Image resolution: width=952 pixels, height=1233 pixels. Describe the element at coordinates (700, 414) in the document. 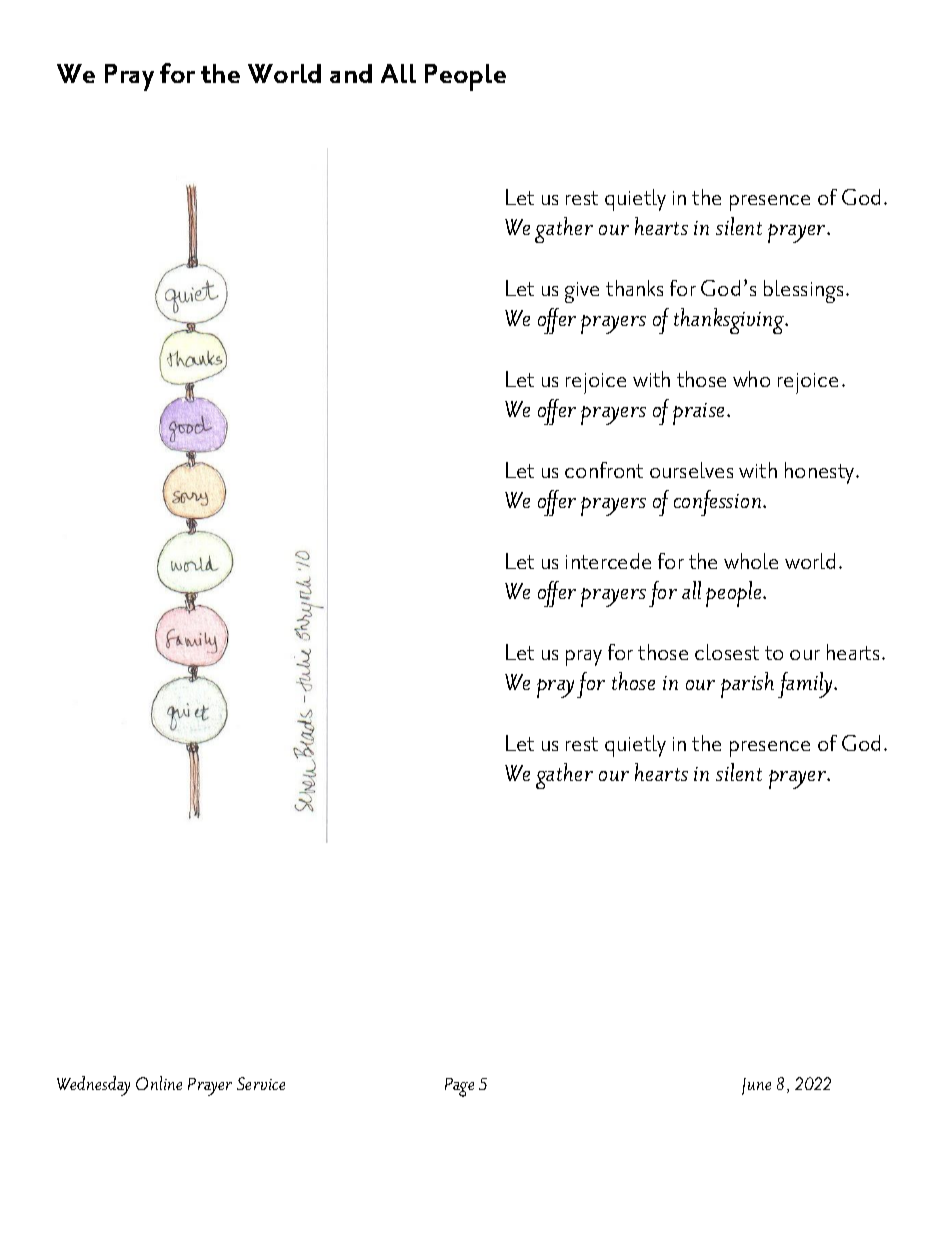

I see `praise` at that location.
